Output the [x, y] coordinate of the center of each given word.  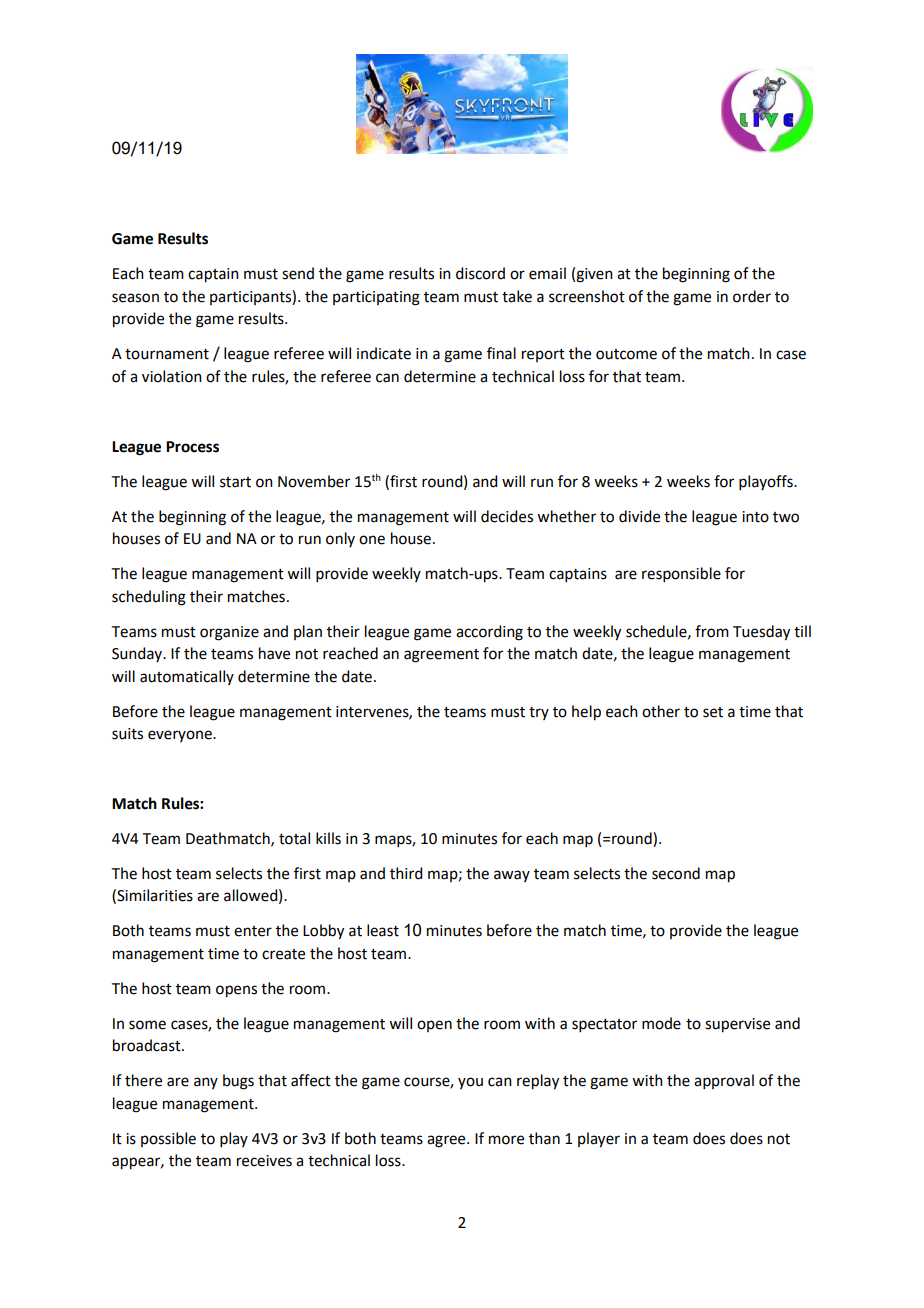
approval [724, 1081]
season [135, 298]
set [713, 712]
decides [507, 516]
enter [253, 931]
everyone [181, 736]
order [752, 296]
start [235, 482]
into [755, 517]
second [676, 873]
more [506, 1140]
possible [168, 1139]
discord [480, 273]
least [383, 930]
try [539, 713]
